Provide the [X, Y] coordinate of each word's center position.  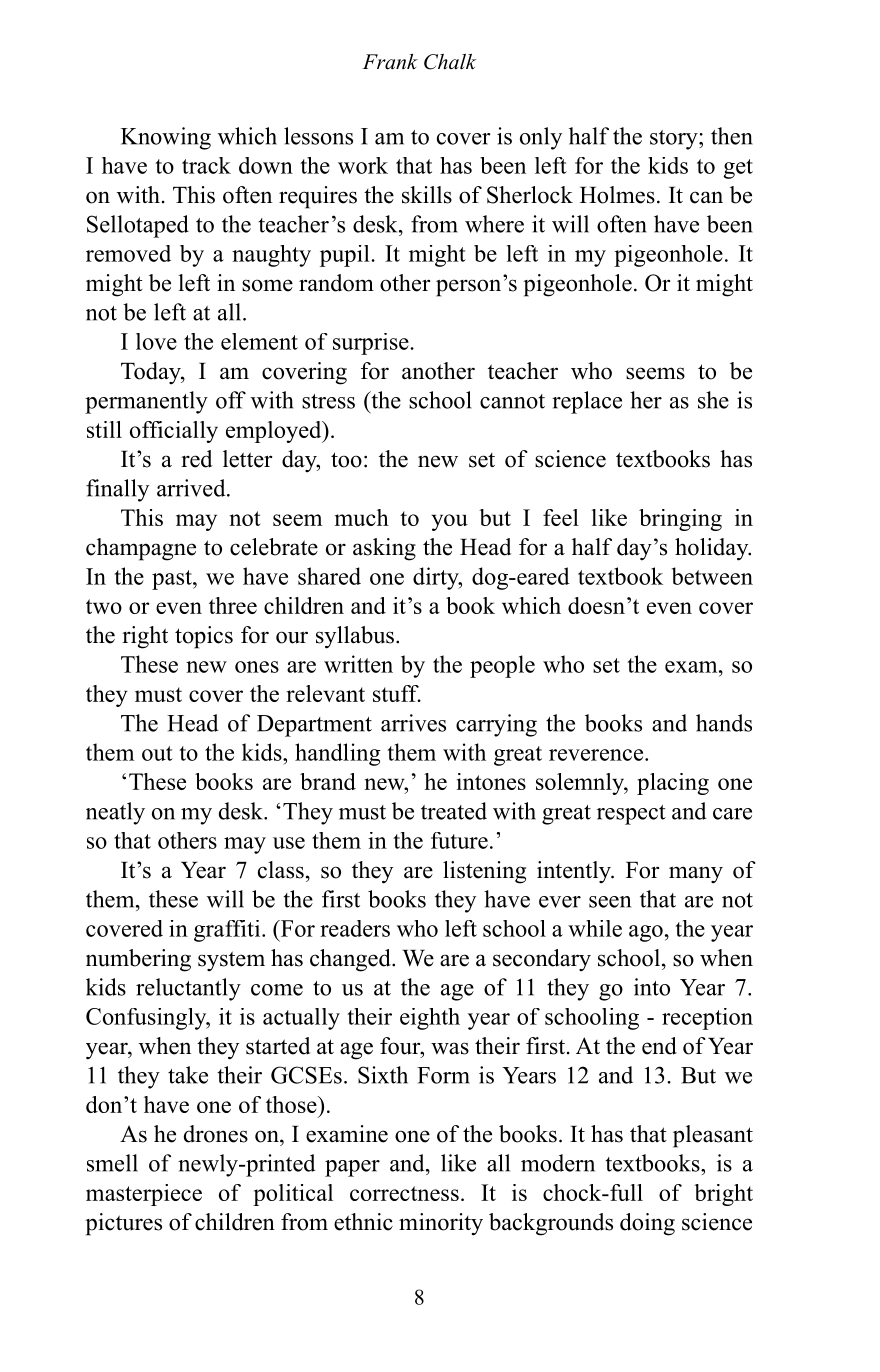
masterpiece [144, 1195]
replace [587, 402]
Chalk [450, 62]
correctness [404, 1193]
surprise [372, 344]
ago [646, 933]
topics [204, 637]
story [675, 140]
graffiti [228, 931]
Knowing [166, 138]
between [712, 576]
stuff [397, 693]
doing [647, 1224]
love [156, 341]
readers [355, 928]
